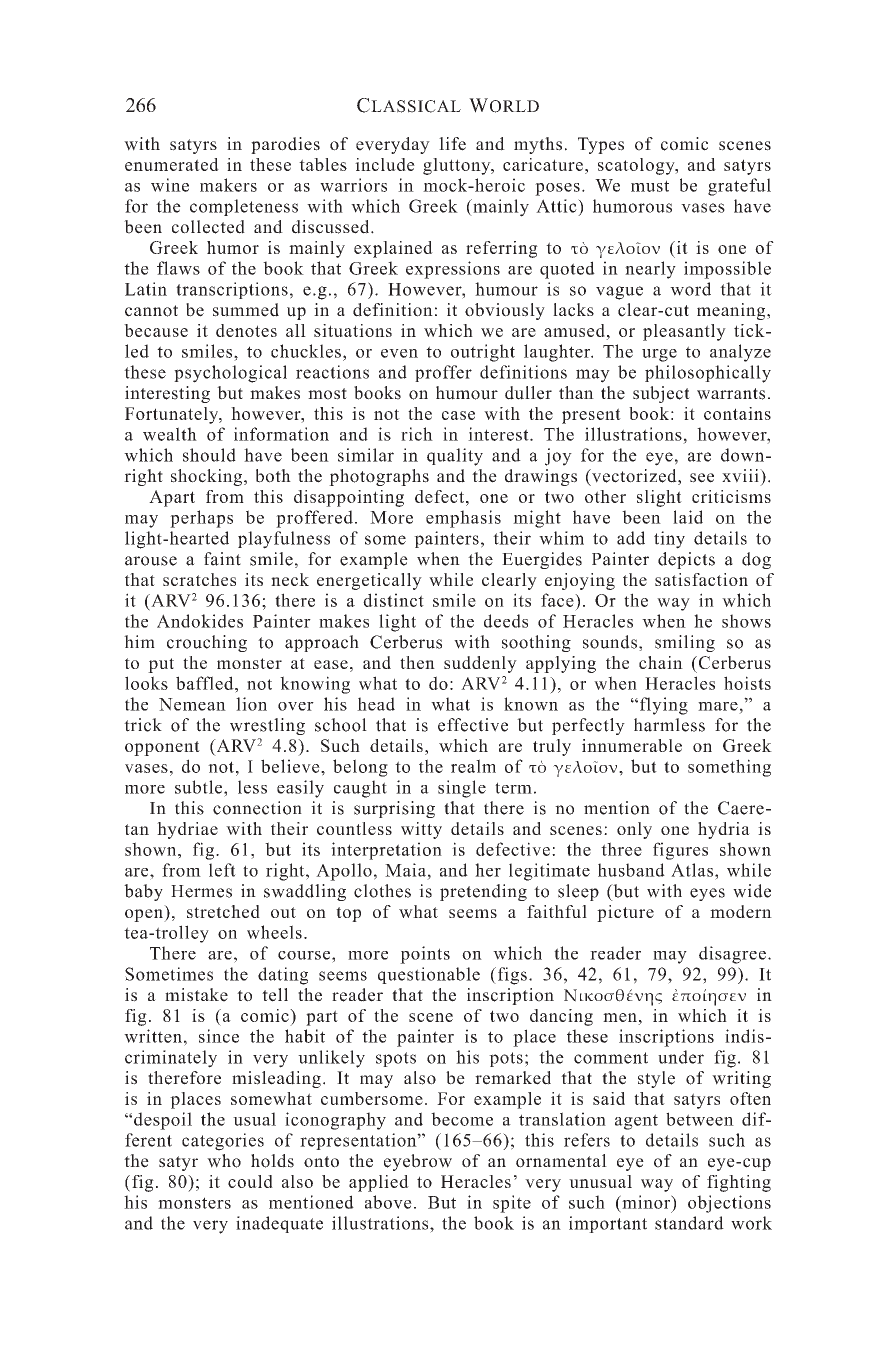 This screenshot has width=896, height=1345. What do you see at coordinates (250, 1181) in the screenshot?
I see `could` at bounding box center [250, 1181].
